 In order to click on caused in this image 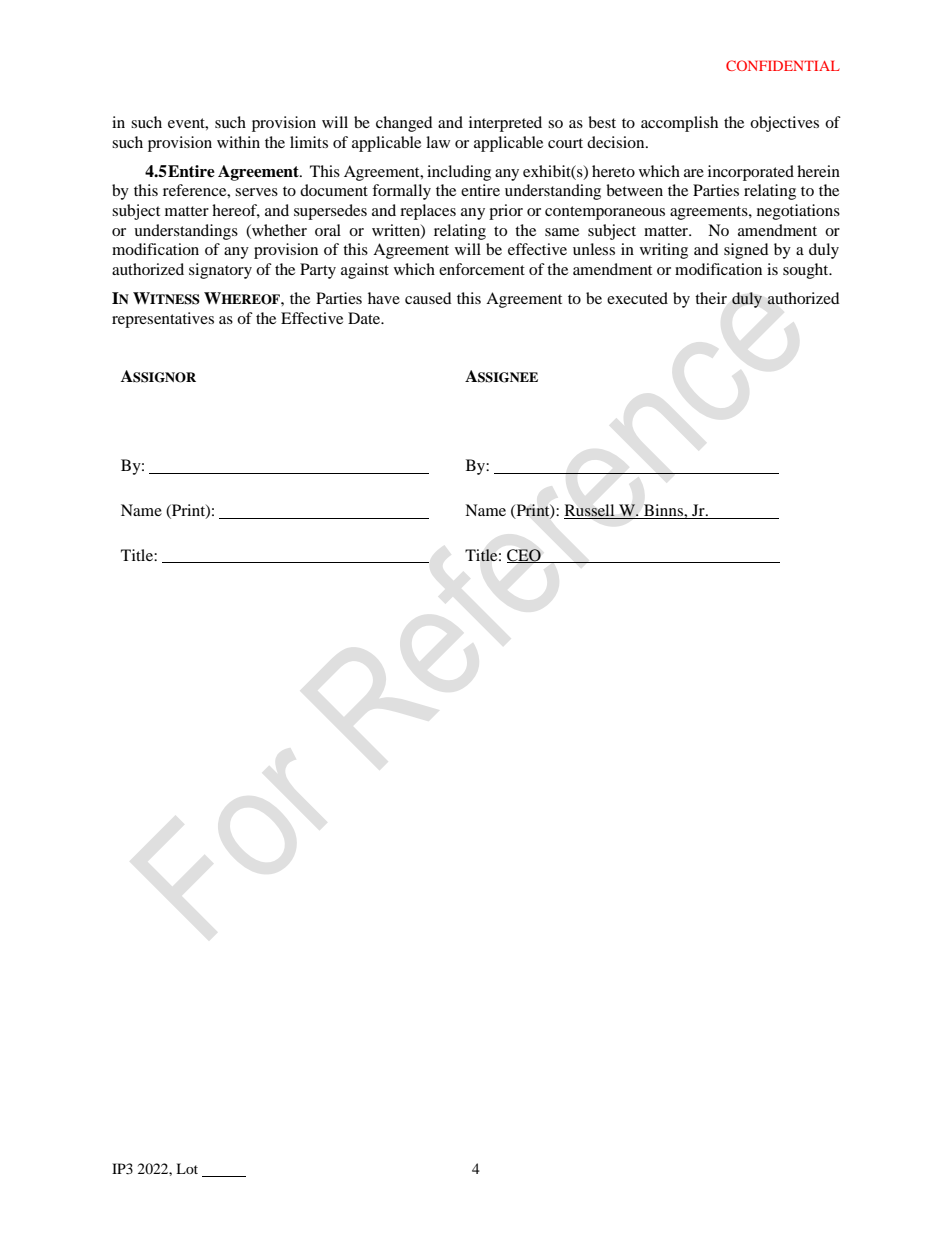, I will do `click(428, 298)`.
